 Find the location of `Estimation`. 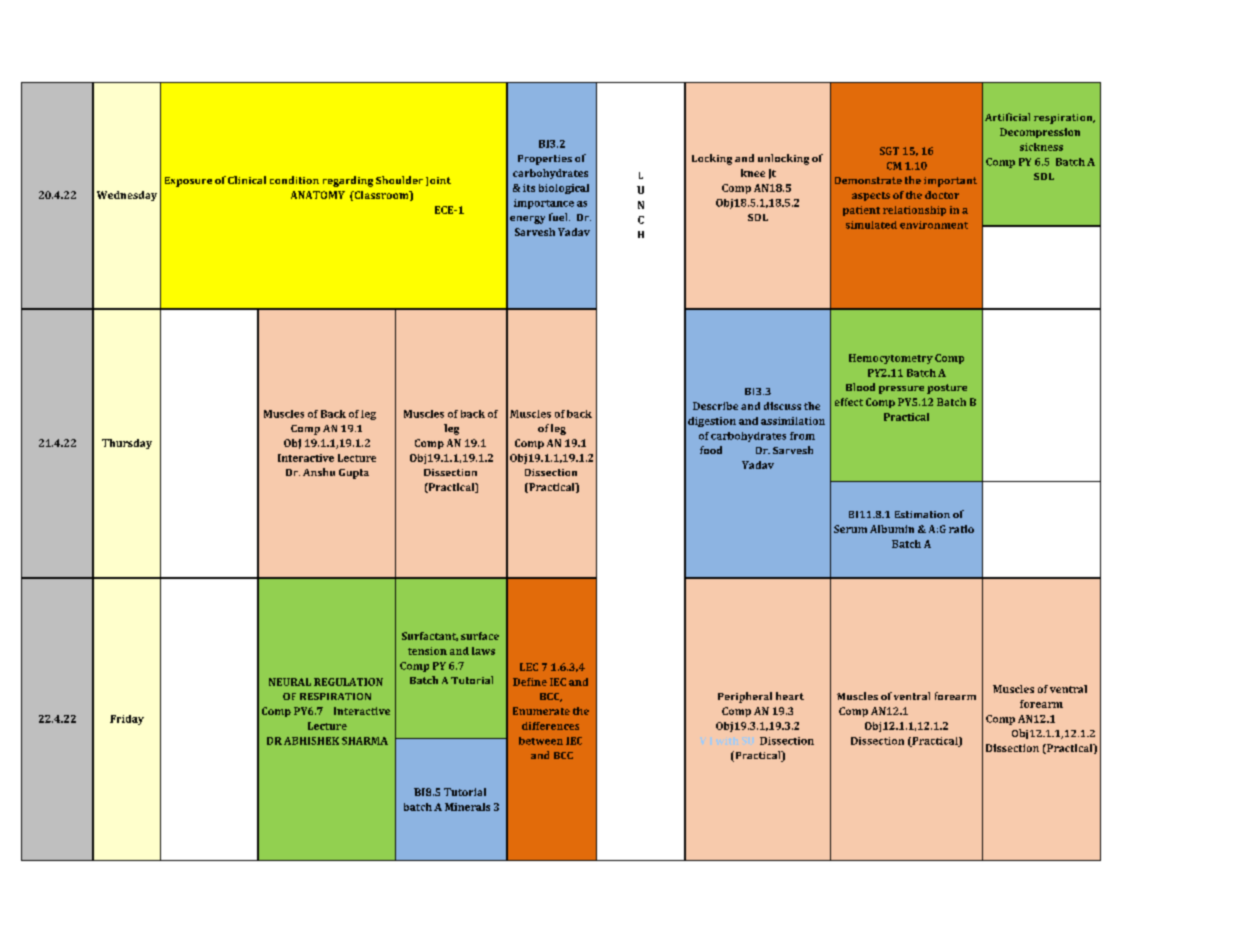

Estimation is located at coordinates (922, 514).
